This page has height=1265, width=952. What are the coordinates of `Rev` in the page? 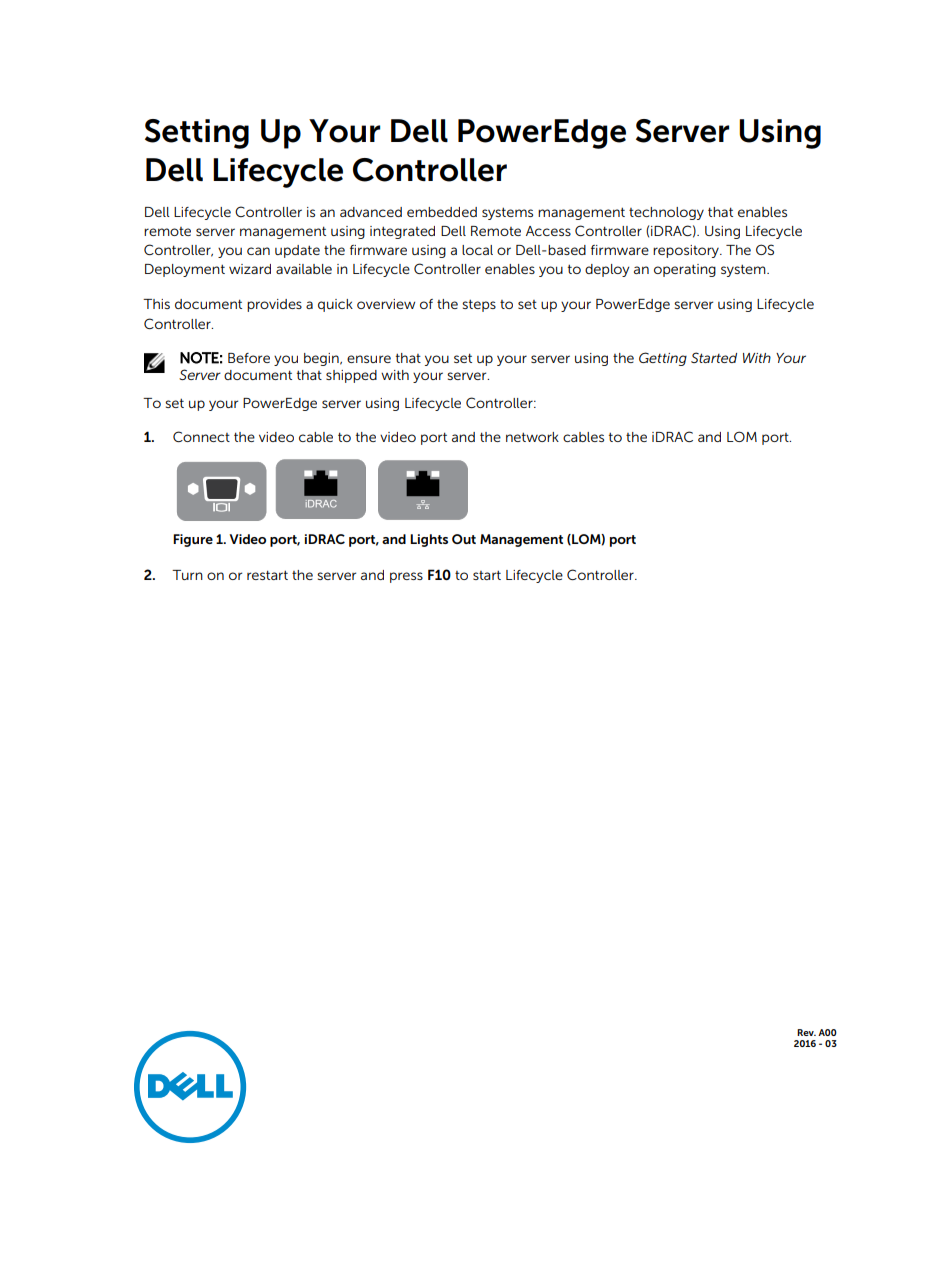 It's located at (806, 1032).
